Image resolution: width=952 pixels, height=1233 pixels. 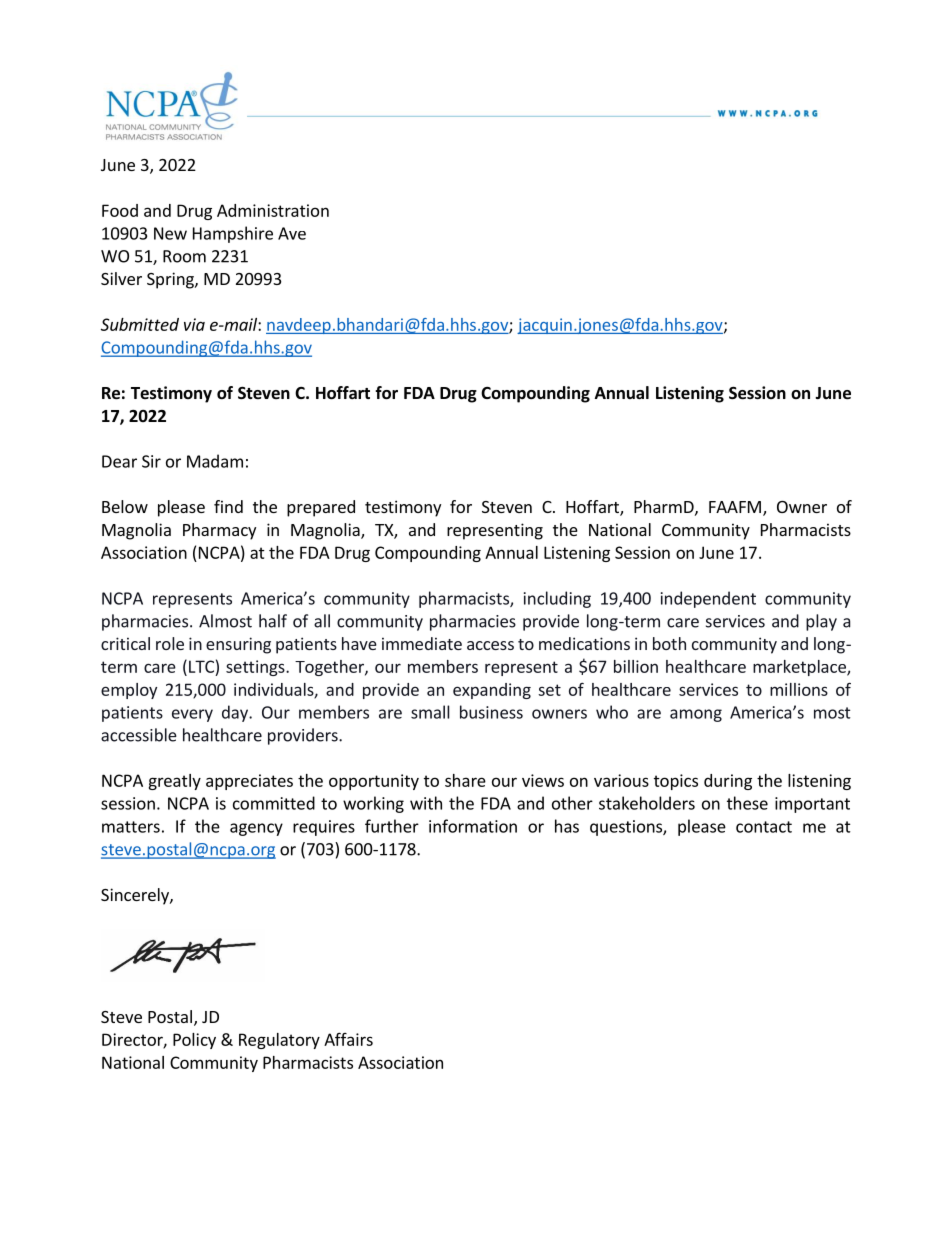 What do you see at coordinates (348, 1039) in the screenshot?
I see `Affairs` at bounding box center [348, 1039].
